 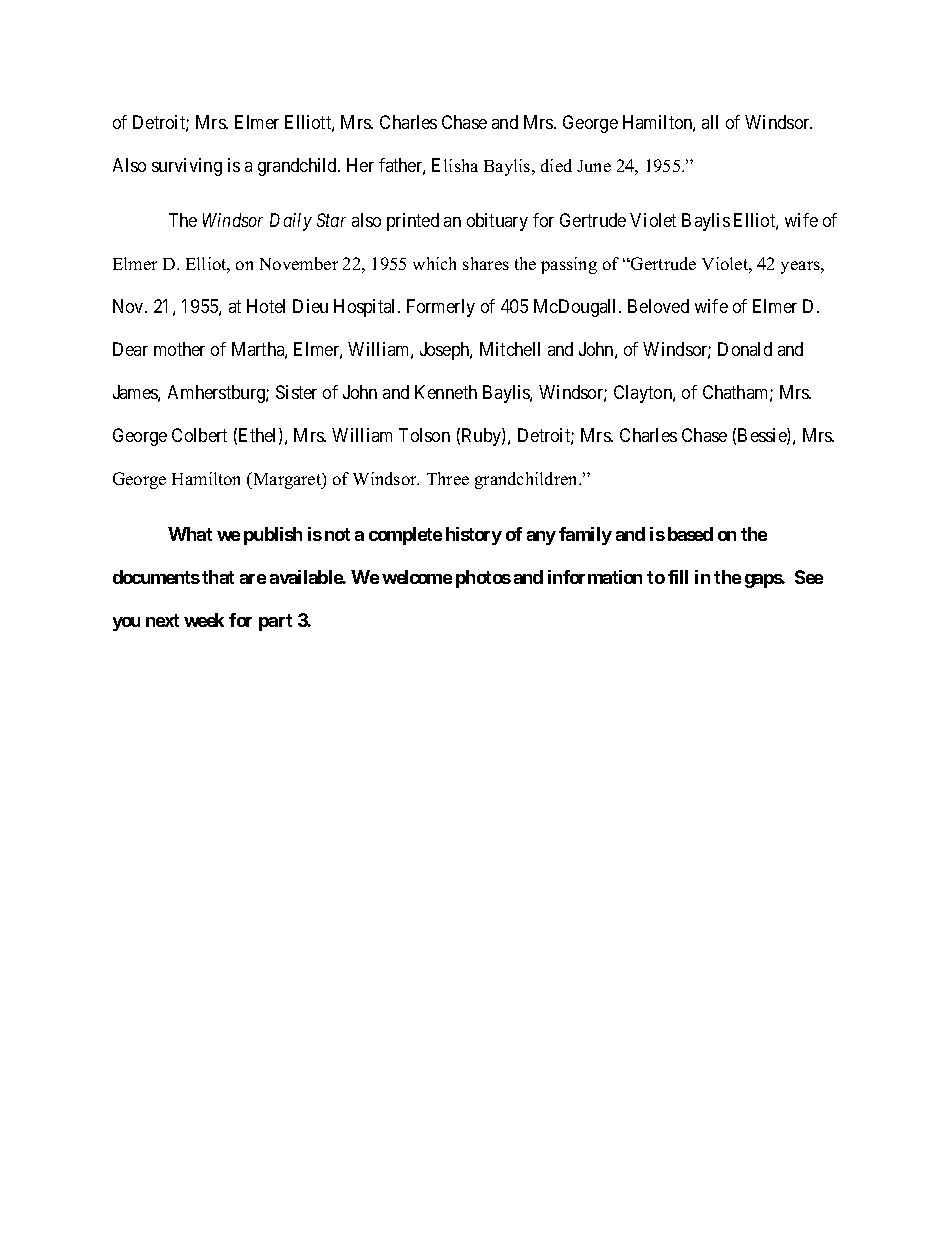 I want to click on week, so click(x=204, y=620).
